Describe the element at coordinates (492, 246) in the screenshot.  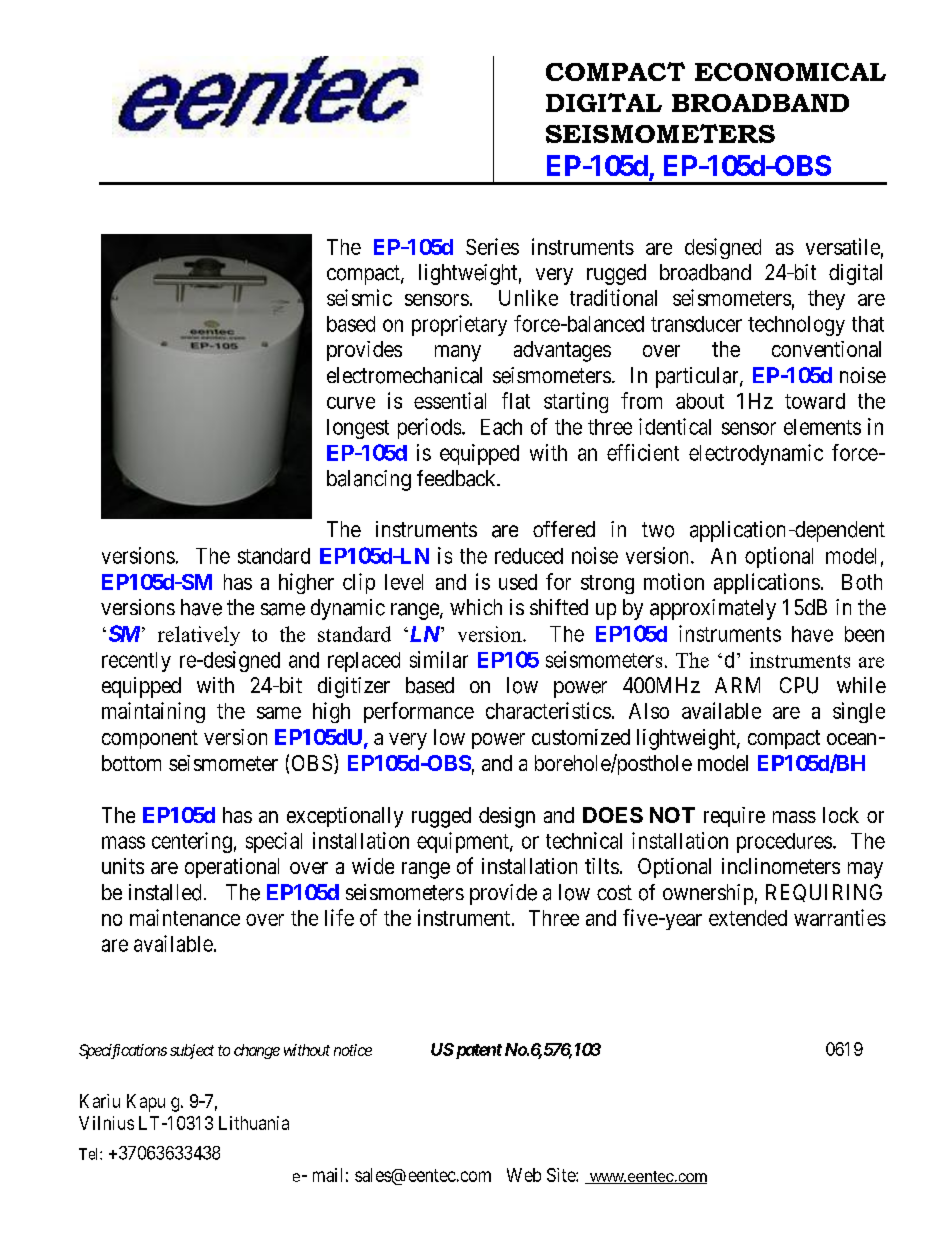
I see `Series` at that location.
